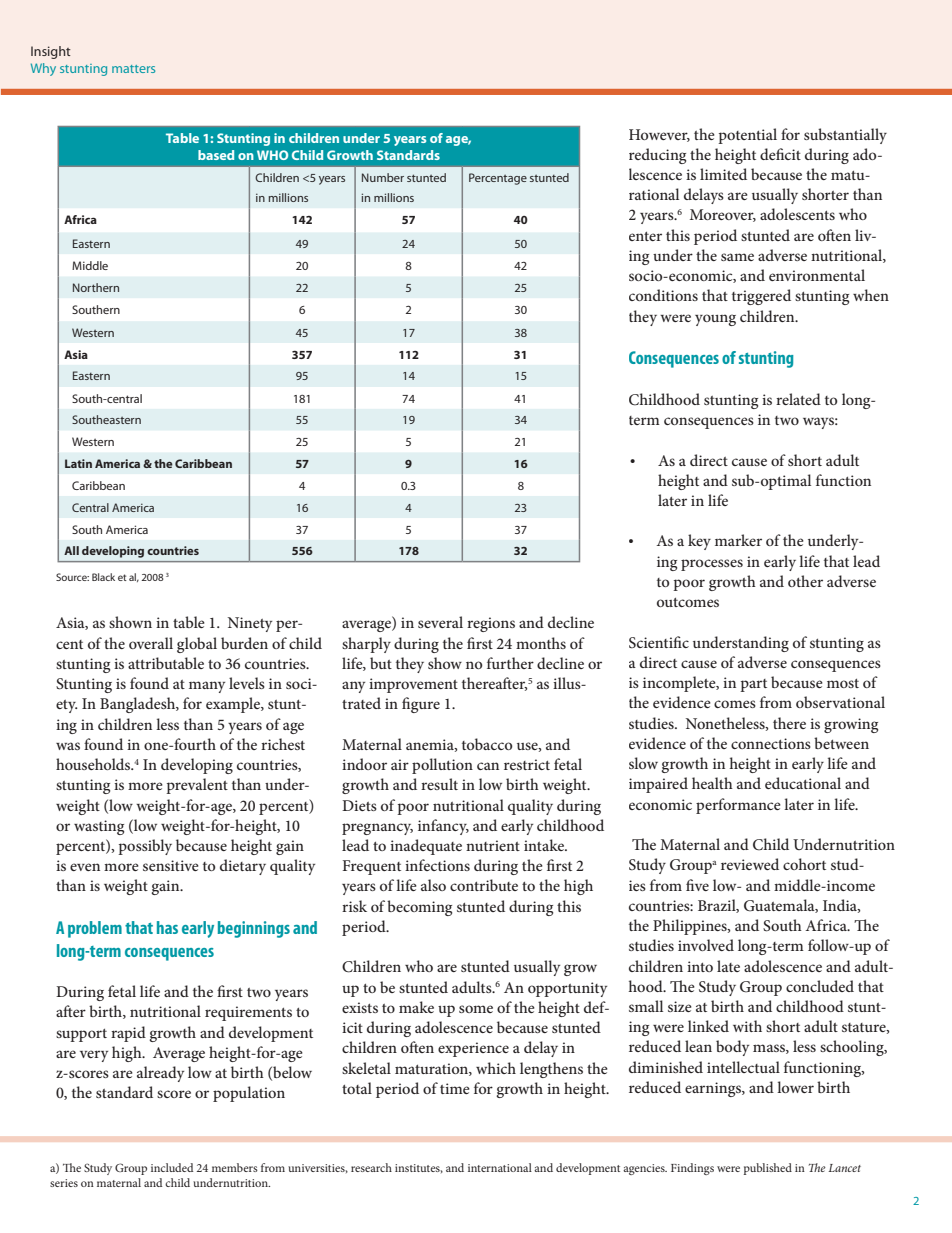 The height and width of the page is (1233, 952). What do you see at coordinates (172, 1167) in the page?
I see `included` at bounding box center [172, 1167].
